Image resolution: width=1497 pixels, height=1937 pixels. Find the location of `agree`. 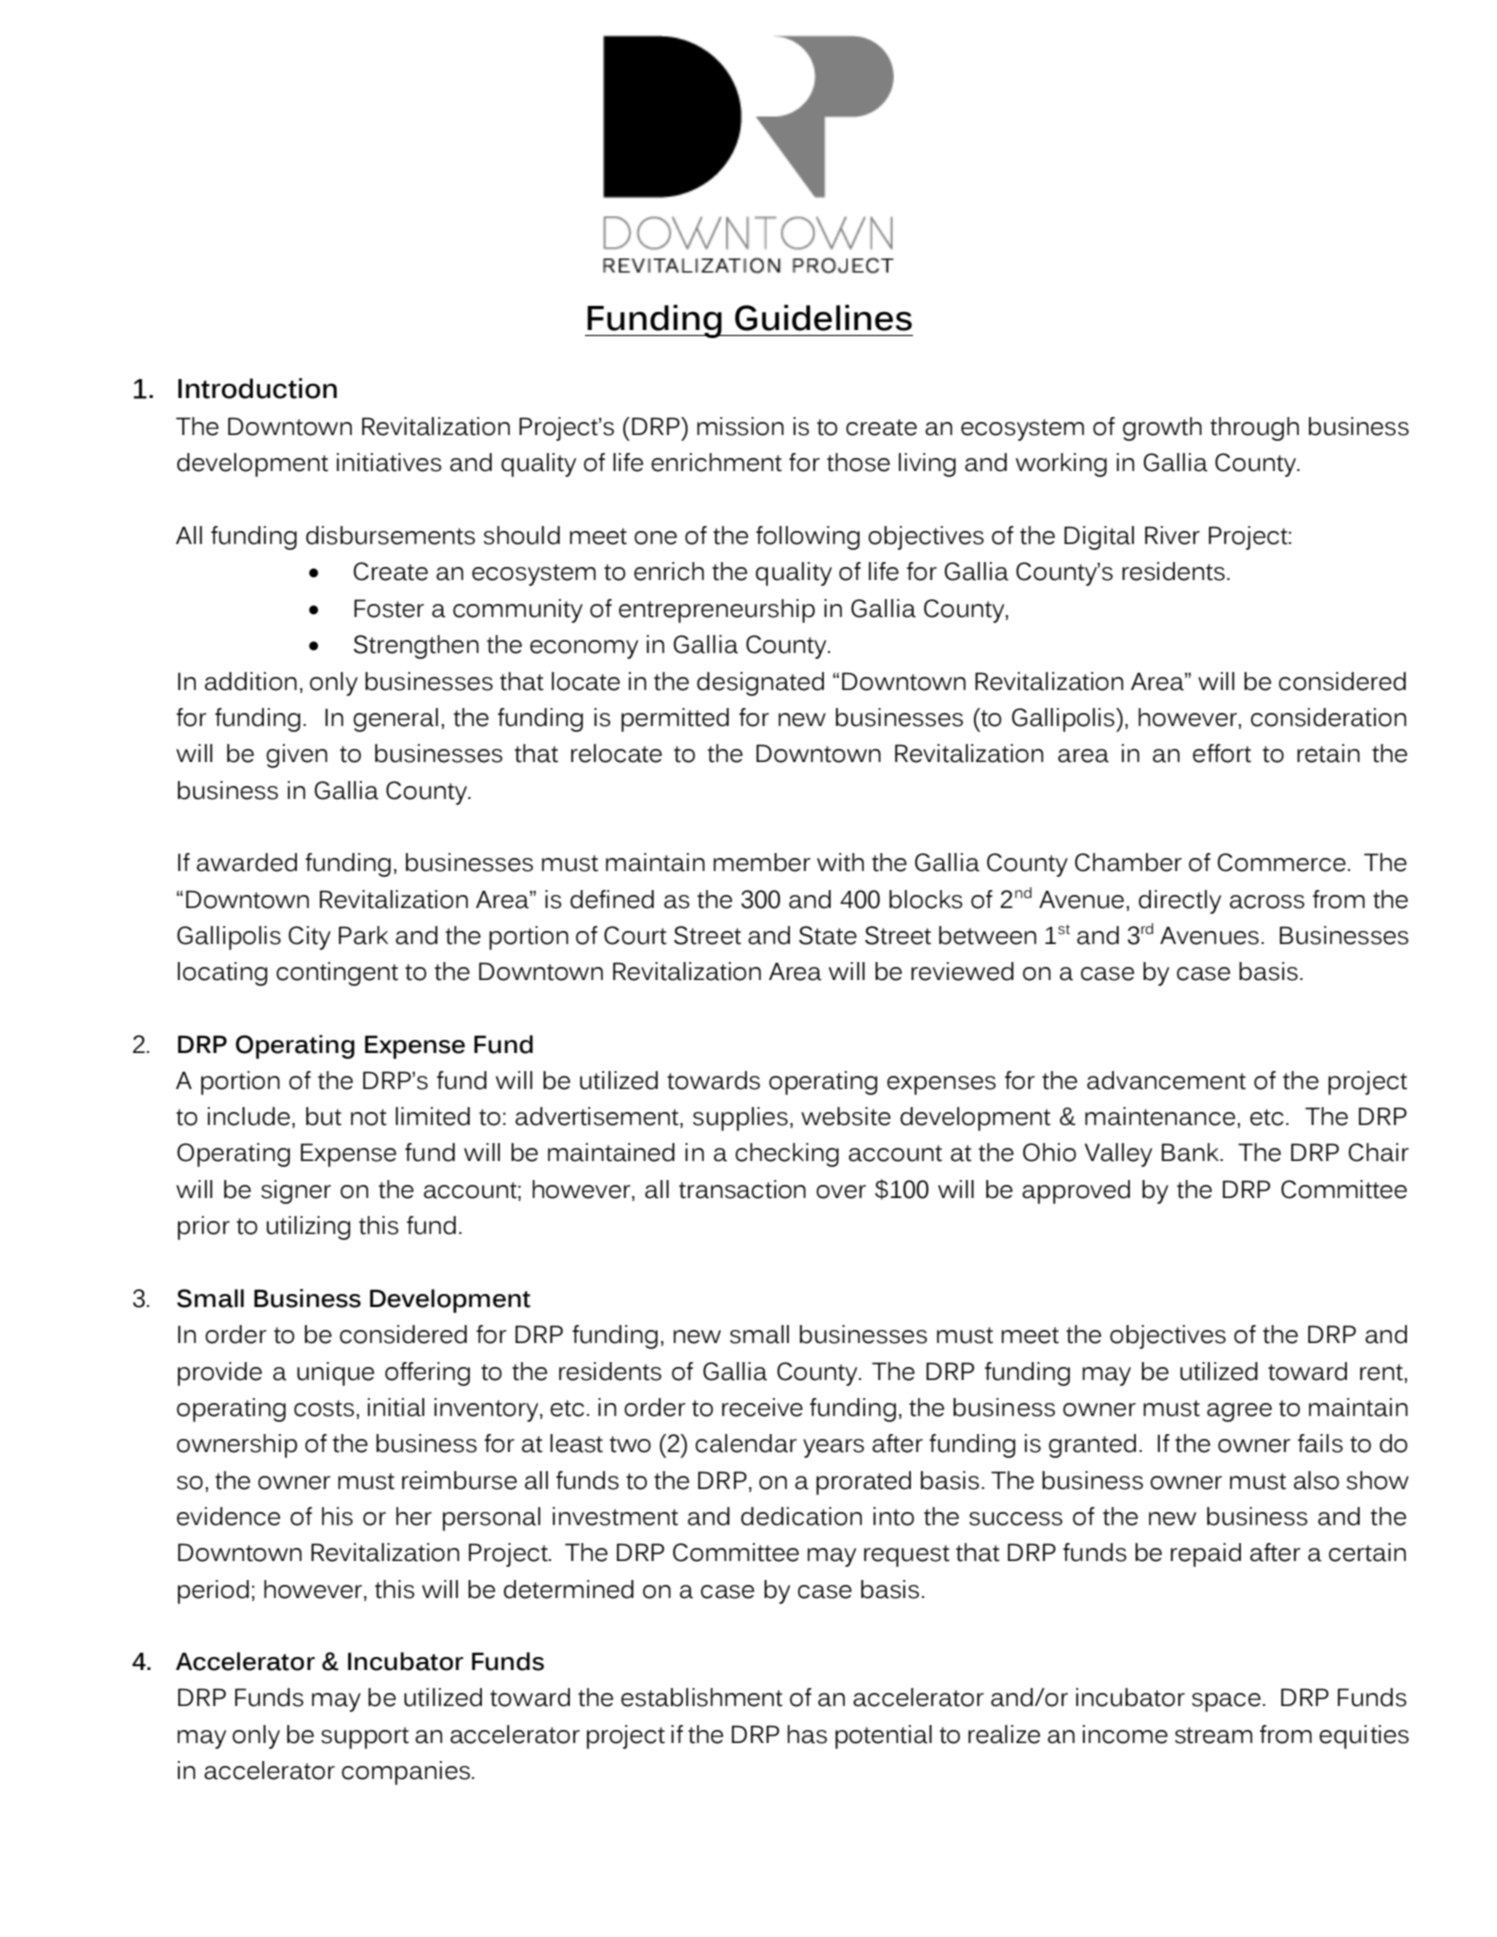

agree is located at coordinates (1239, 1412).
